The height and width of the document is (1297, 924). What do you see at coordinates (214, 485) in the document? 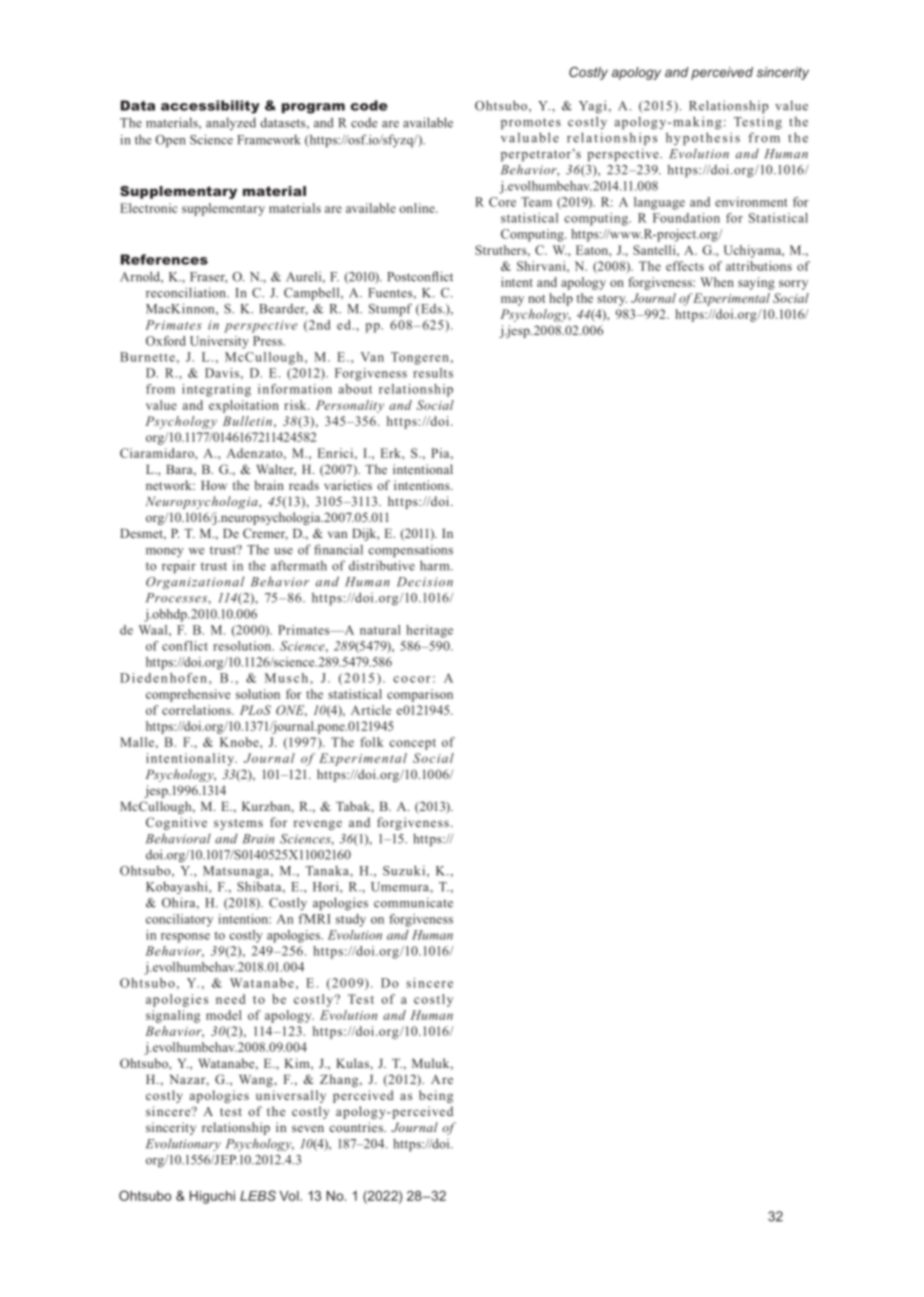
I see `How` at bounding box center [214, 485].
